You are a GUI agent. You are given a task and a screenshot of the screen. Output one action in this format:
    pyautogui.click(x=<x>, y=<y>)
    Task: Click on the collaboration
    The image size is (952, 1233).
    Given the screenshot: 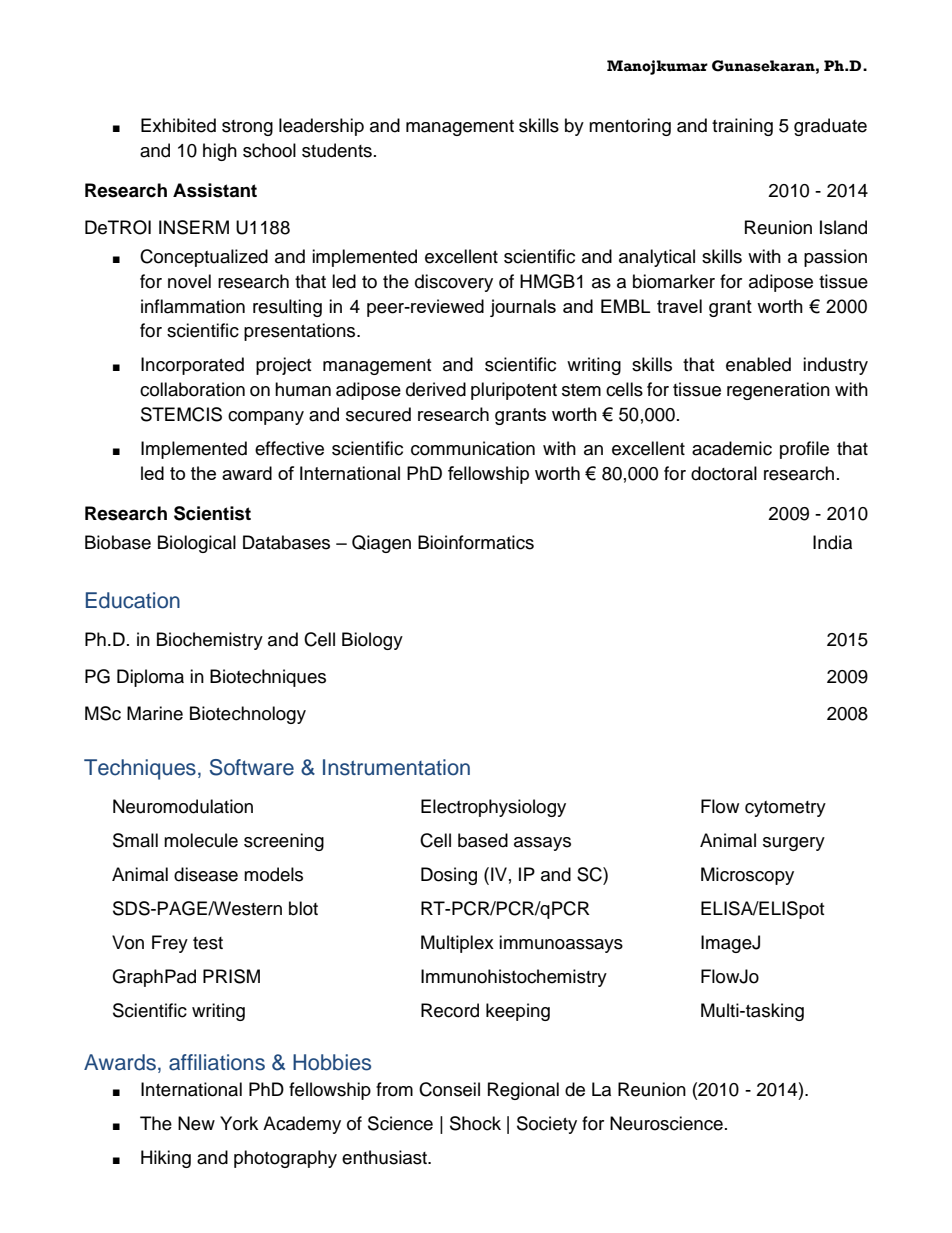 What is the action you would take?
    pyautogui.click(x=192, y=389)
